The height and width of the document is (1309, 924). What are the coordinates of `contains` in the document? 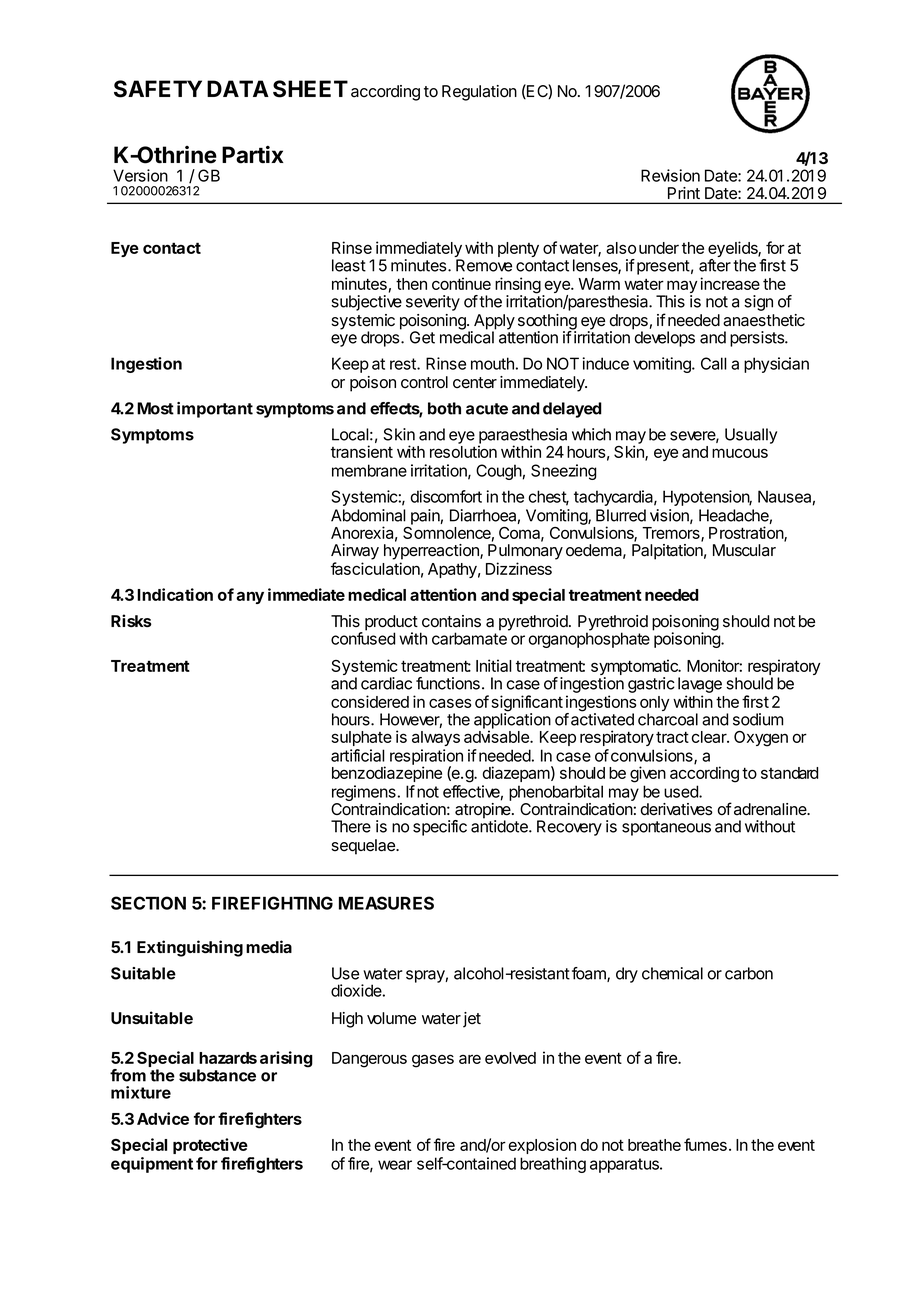 It's located at (451, 621).
